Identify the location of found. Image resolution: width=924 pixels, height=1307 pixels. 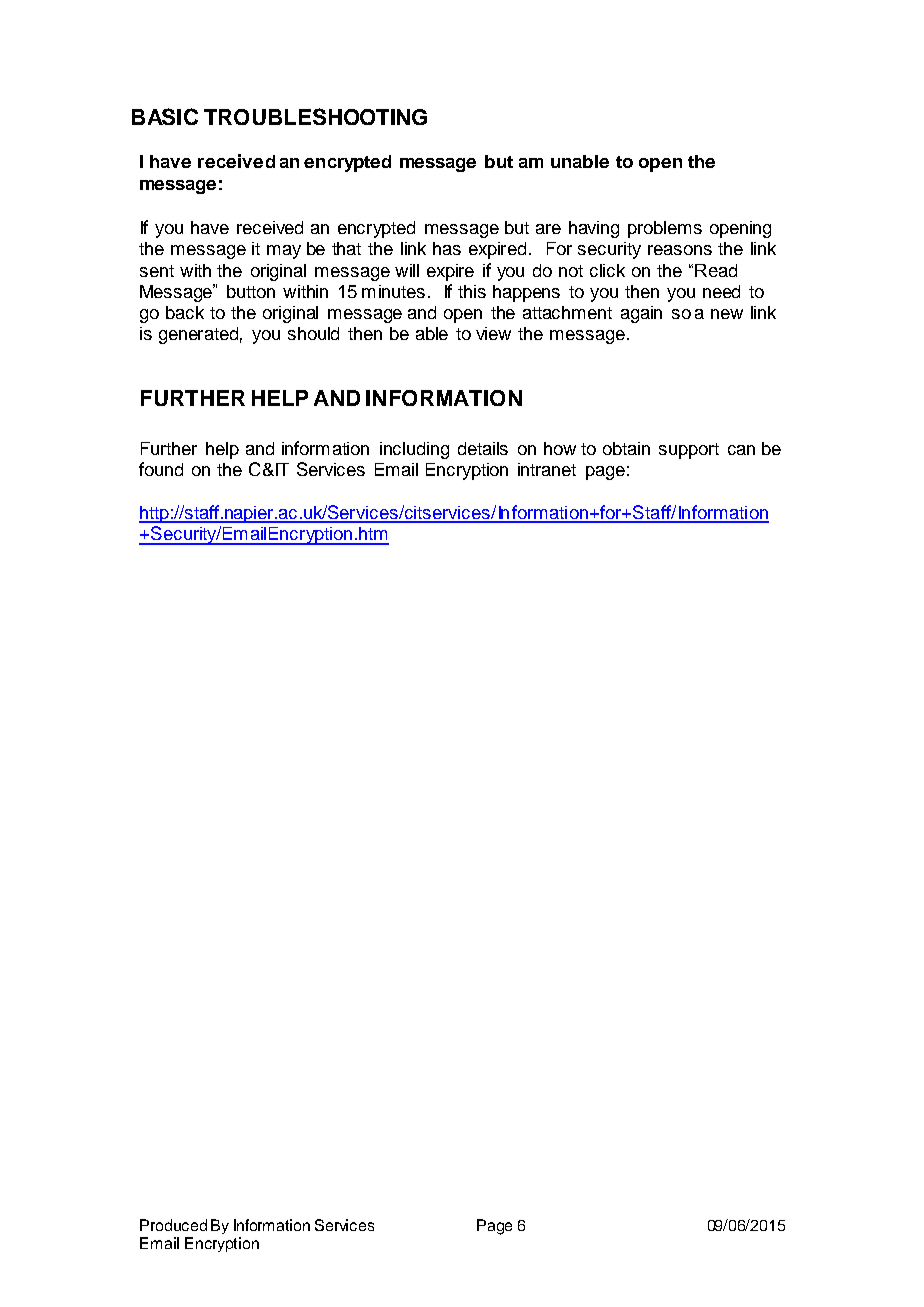
(161, 469).
